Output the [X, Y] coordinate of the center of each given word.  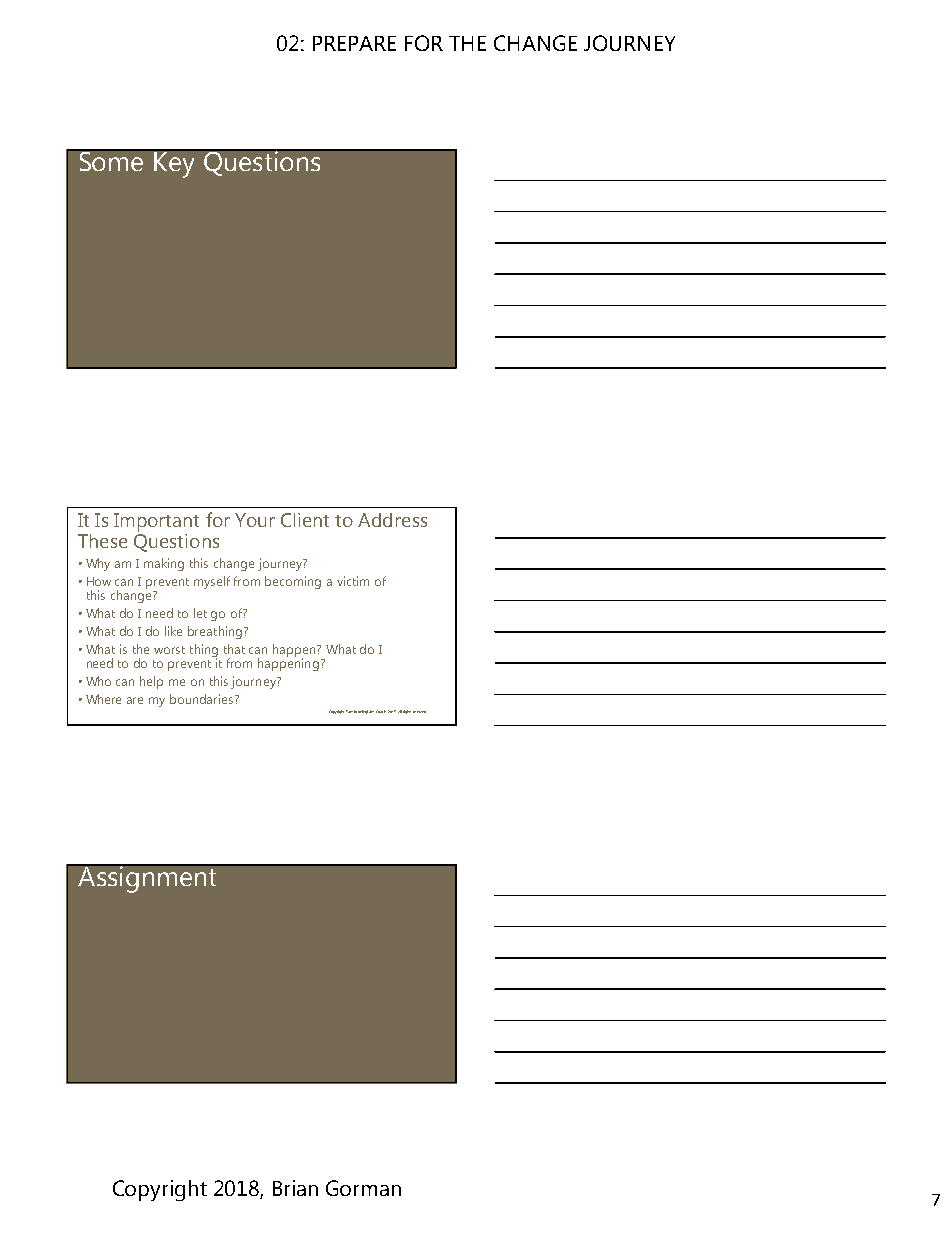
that [234, 649]
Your [255, 520]
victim [353, 581]
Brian [295, 1188]
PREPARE [354, 43]
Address [392, 520]
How [99, 581]
